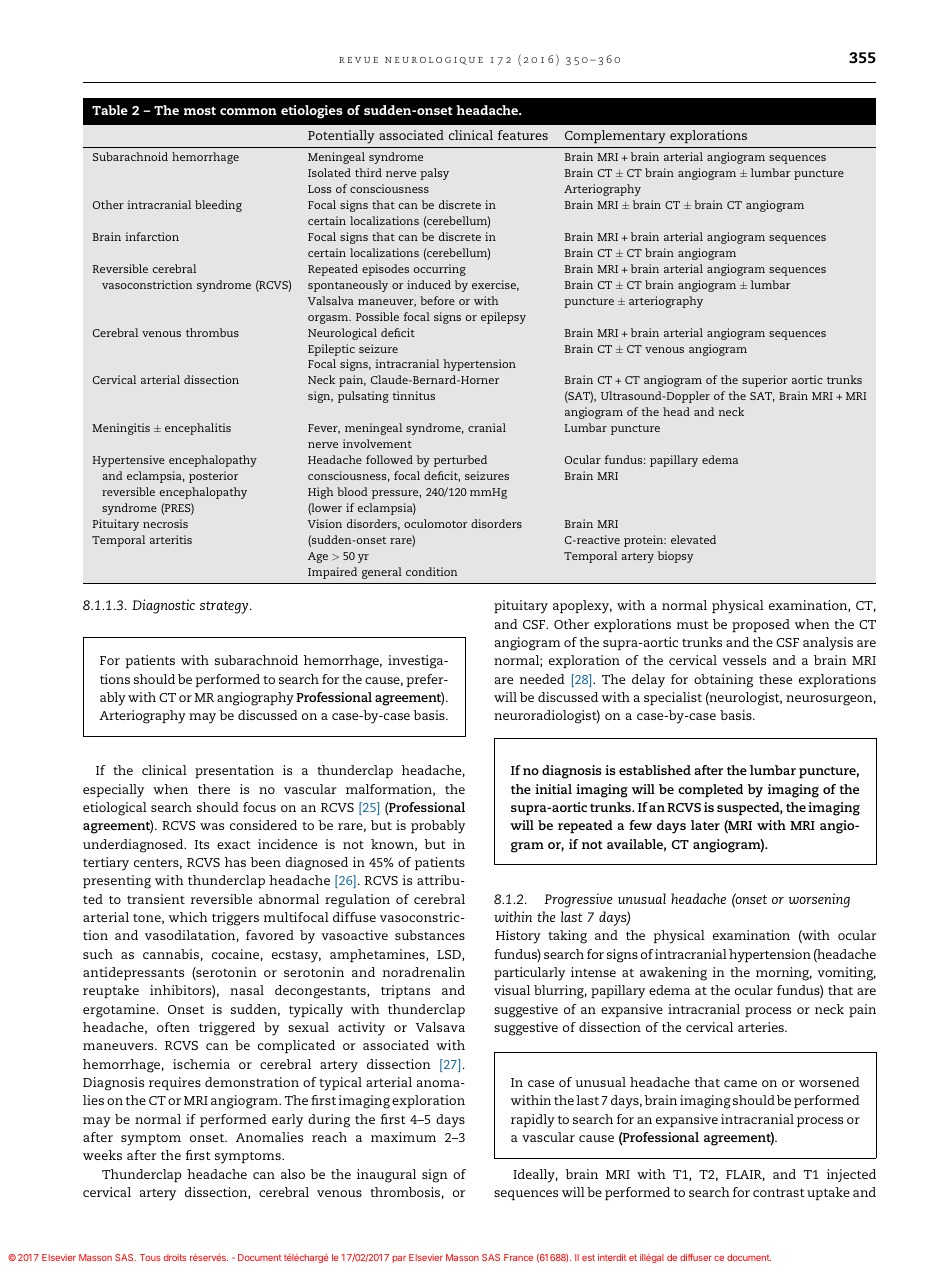  What do you see at coordinates (762, 1027) in the image?
I see `arteries` at bounding box center [762, 1027].
